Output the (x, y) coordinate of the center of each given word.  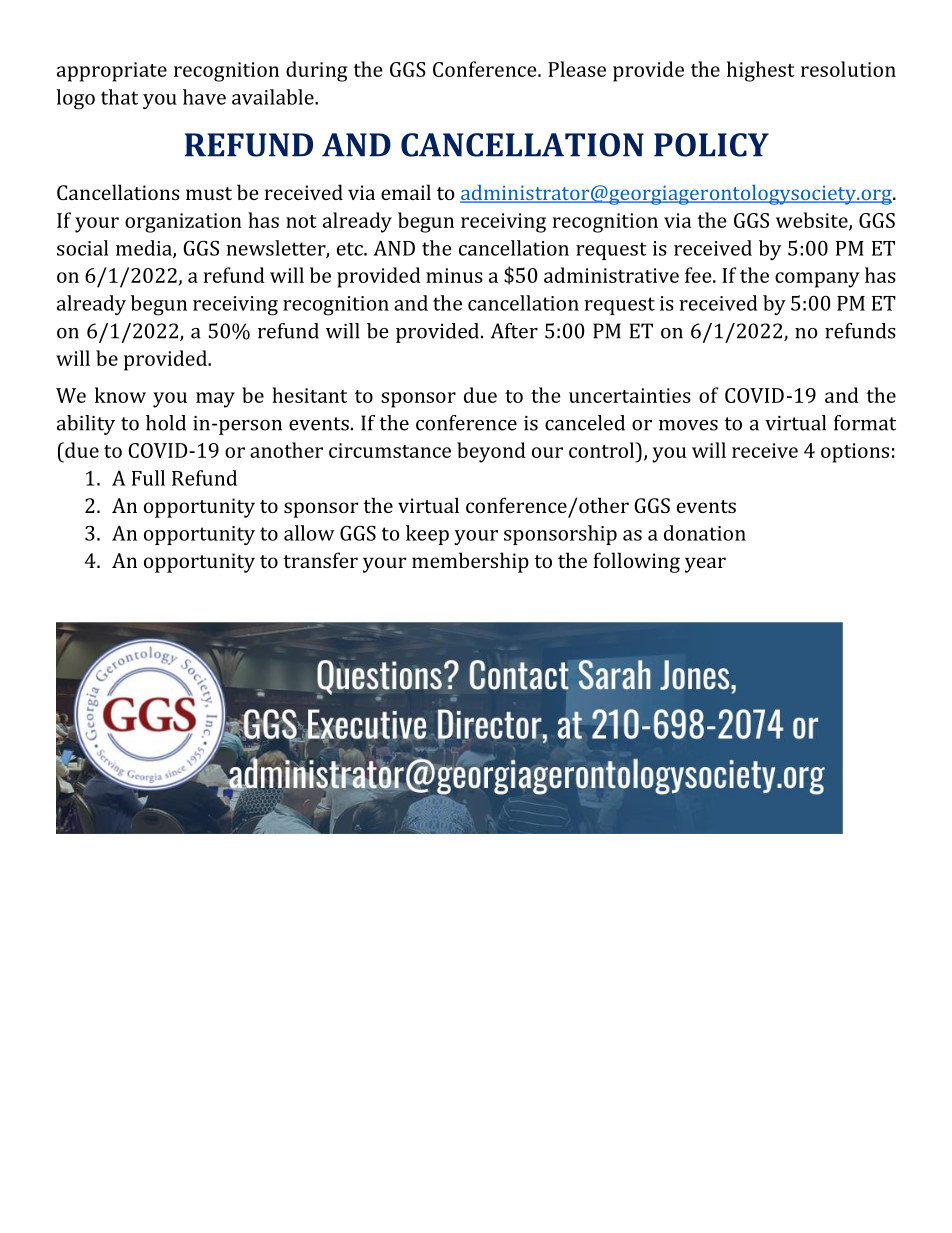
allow (309, 533)
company (817, 280)
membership (470, 562)
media (145, 249)
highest (761, 71)
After (514, 331)
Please (577, 69)
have (204, 97)
